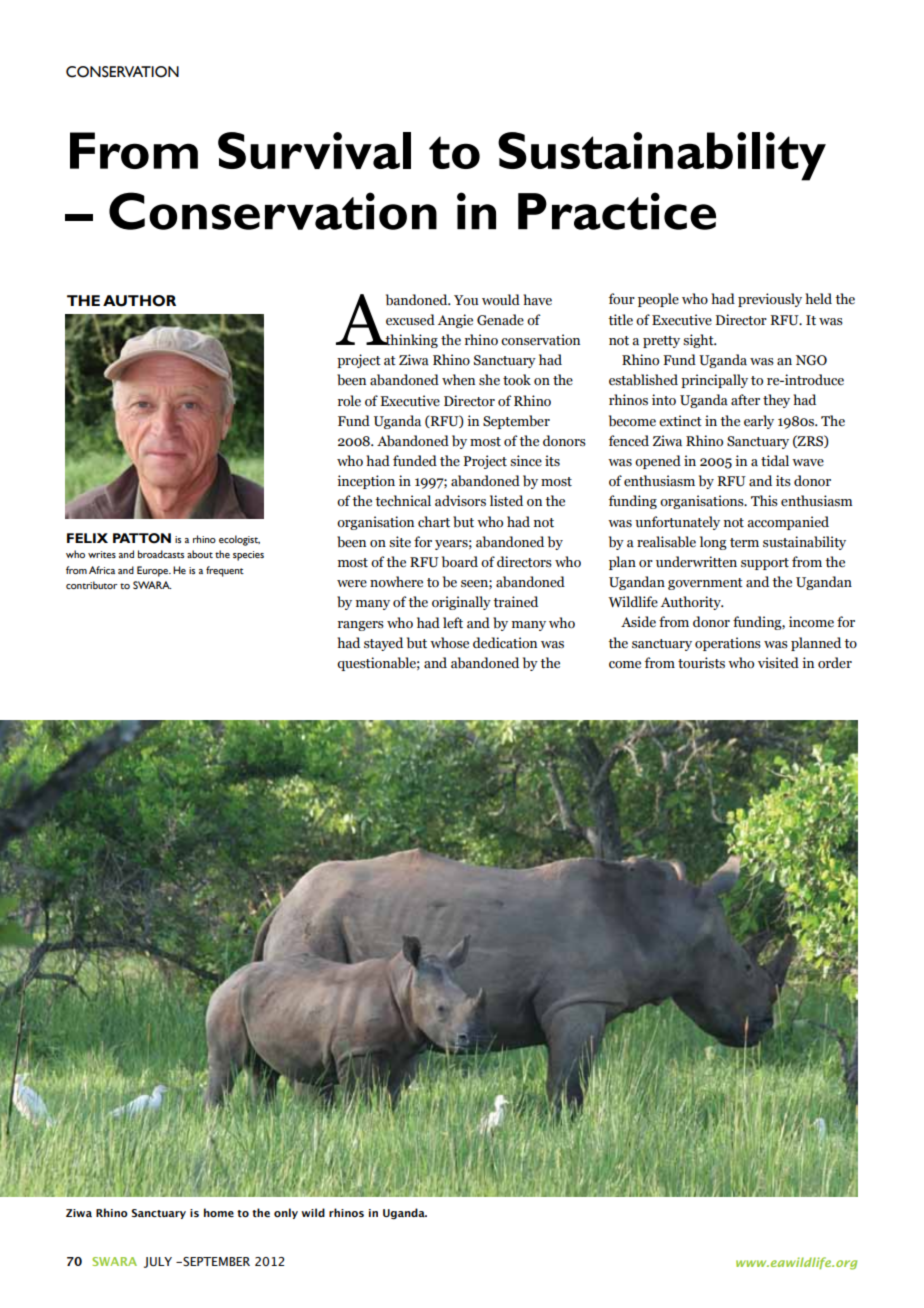 Image resolution: width=924 pixels, height=1308 pixels. Describe the element at coordinates (617, 211) in the page. I see `Practice` at that location.
